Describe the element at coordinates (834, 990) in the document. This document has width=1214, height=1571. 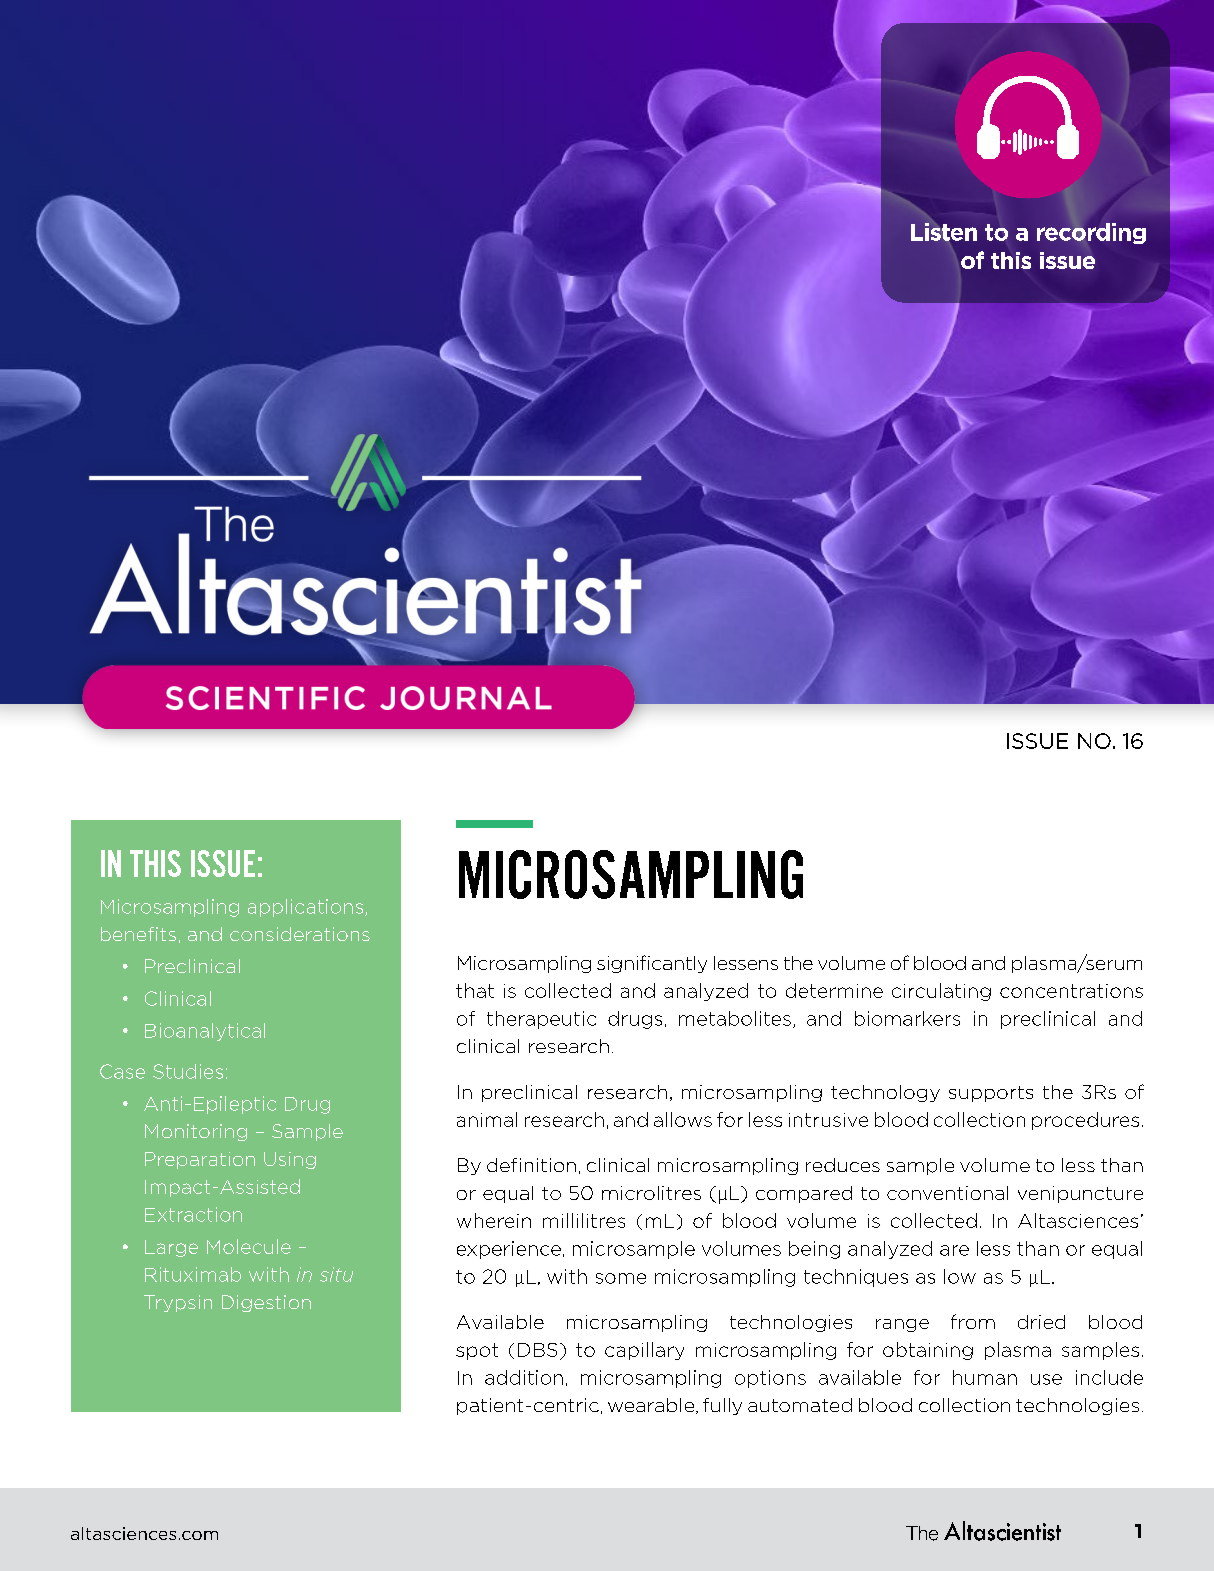
I see `determine` at that location.
